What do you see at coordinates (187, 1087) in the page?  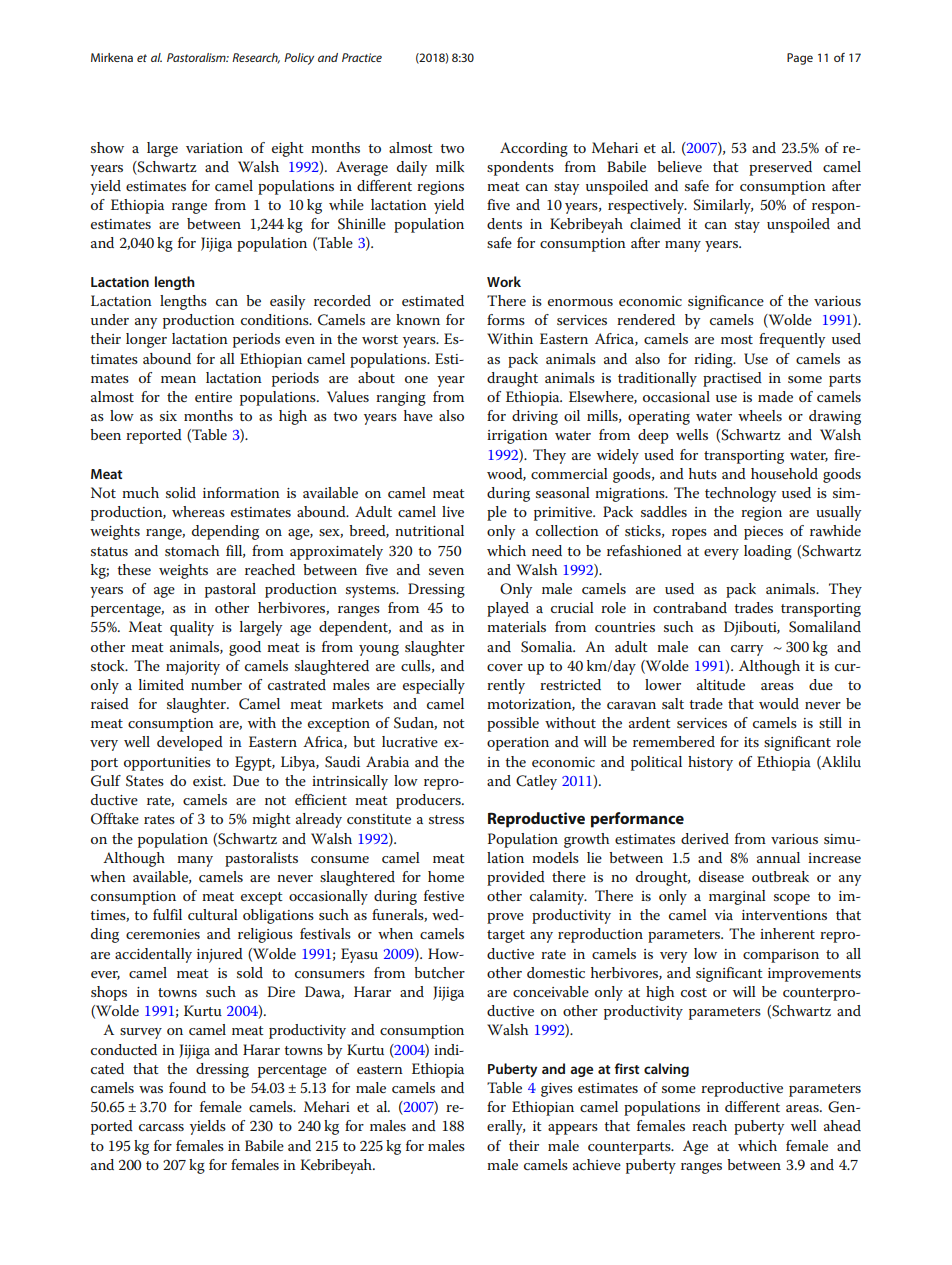 I see `found` at bounding box center [187, 1087].
